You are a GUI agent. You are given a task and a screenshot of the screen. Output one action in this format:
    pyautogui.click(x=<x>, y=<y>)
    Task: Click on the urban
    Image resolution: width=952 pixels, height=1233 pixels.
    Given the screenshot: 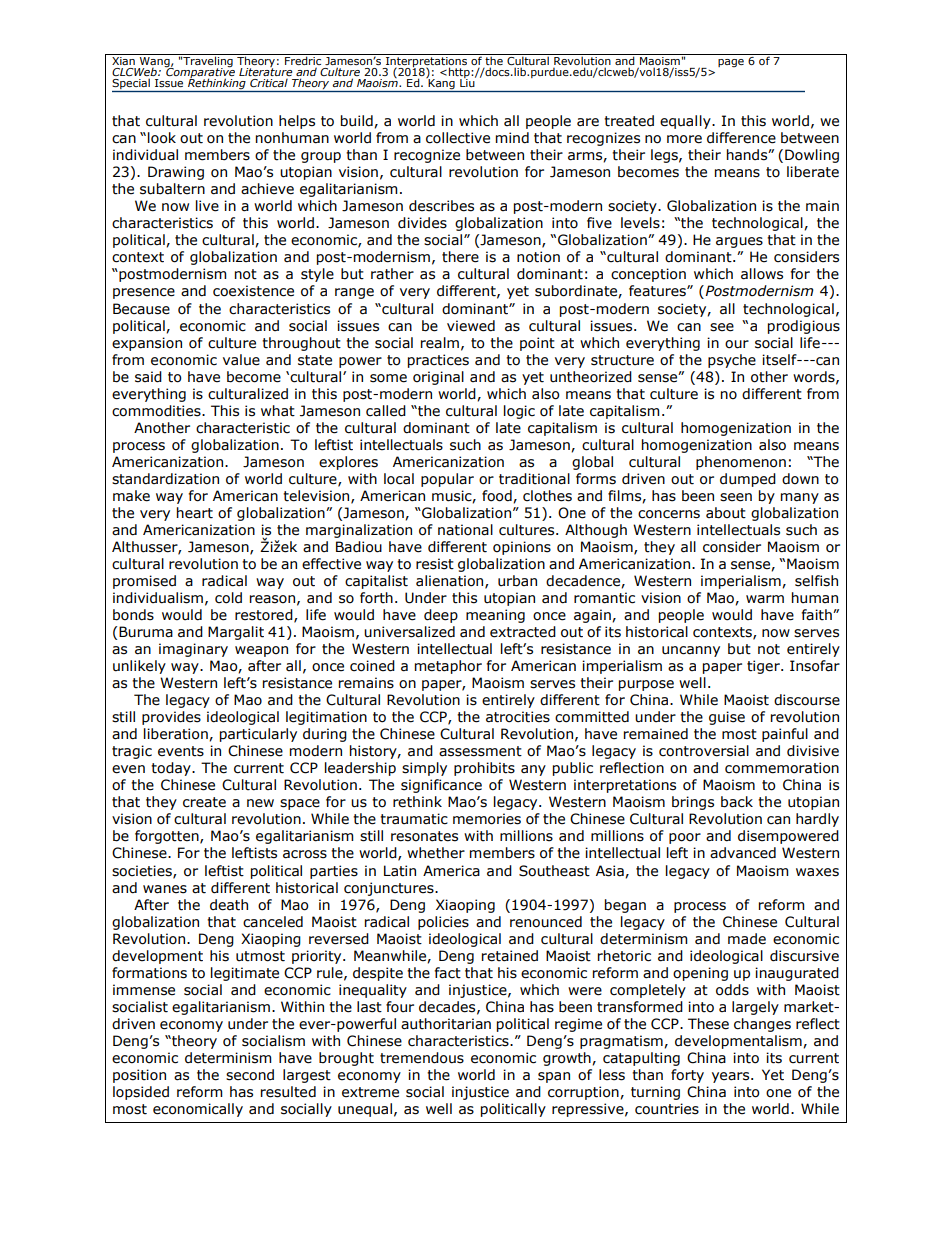 What is the action you would take?
    pyautogui.click(x=517, y=581)
